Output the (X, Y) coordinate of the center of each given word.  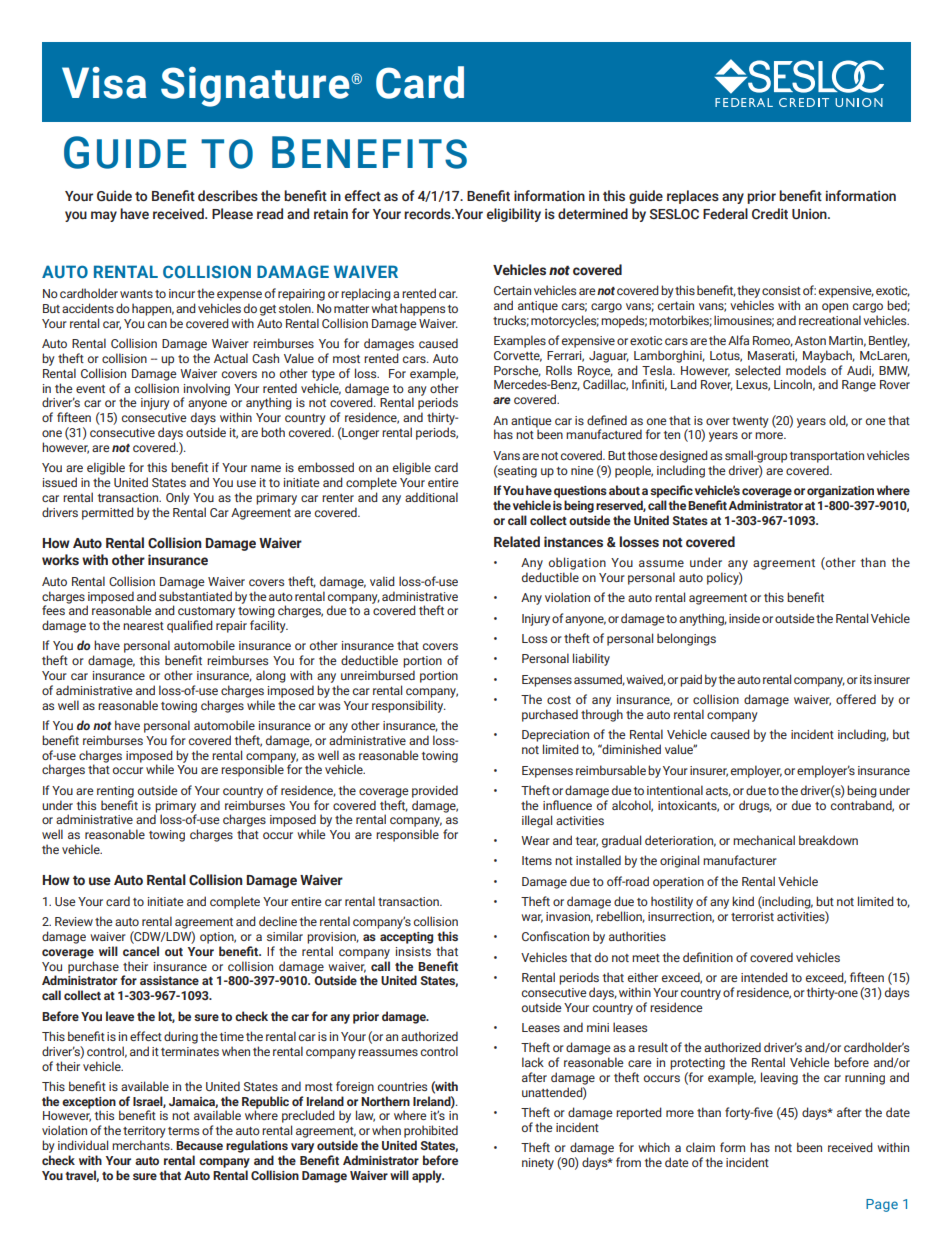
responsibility (409, 706)
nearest (143, 626)
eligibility (514, 215)
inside (744, 618)
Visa (104, 83)
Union (810, 214)
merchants (142, 1145)
